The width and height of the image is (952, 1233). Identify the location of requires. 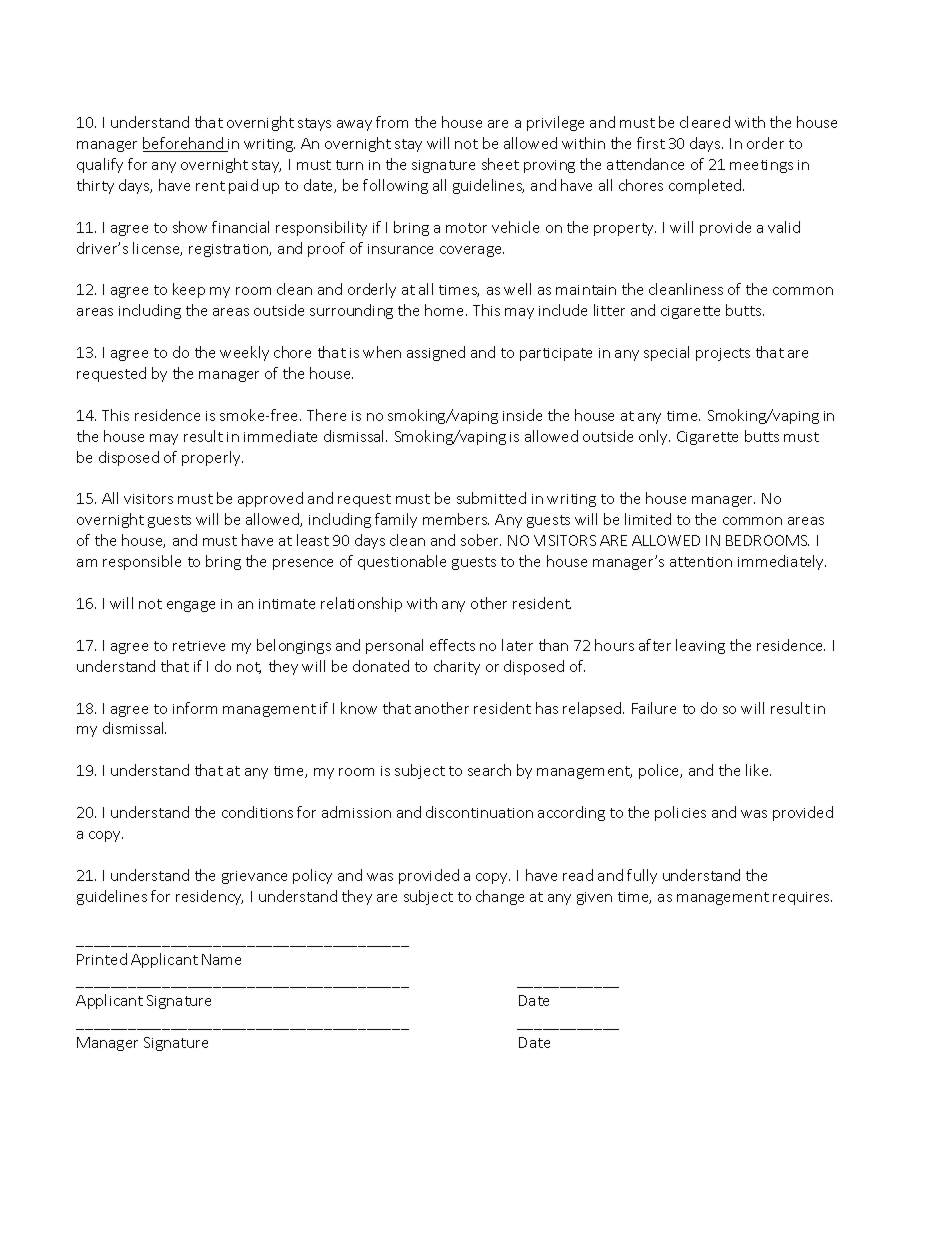
(802, 898).
